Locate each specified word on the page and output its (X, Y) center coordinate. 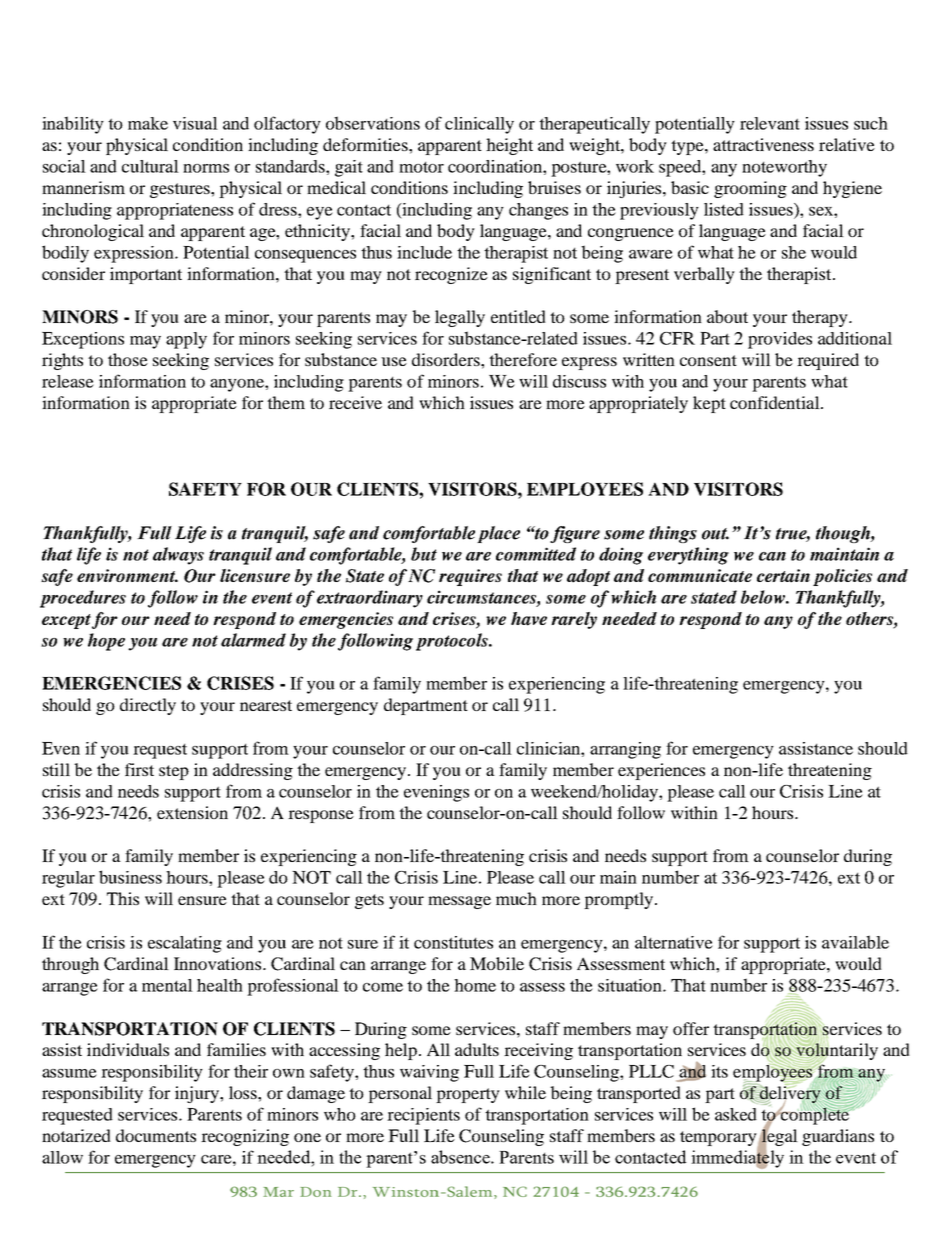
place (498, 534)
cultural (150, 166)
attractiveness (763, 144)
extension (192, 812)
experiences (661, 771)
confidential (776, 402)
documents (156, 1135)
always (178, 556)
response (321, 816)
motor (421, 167)
